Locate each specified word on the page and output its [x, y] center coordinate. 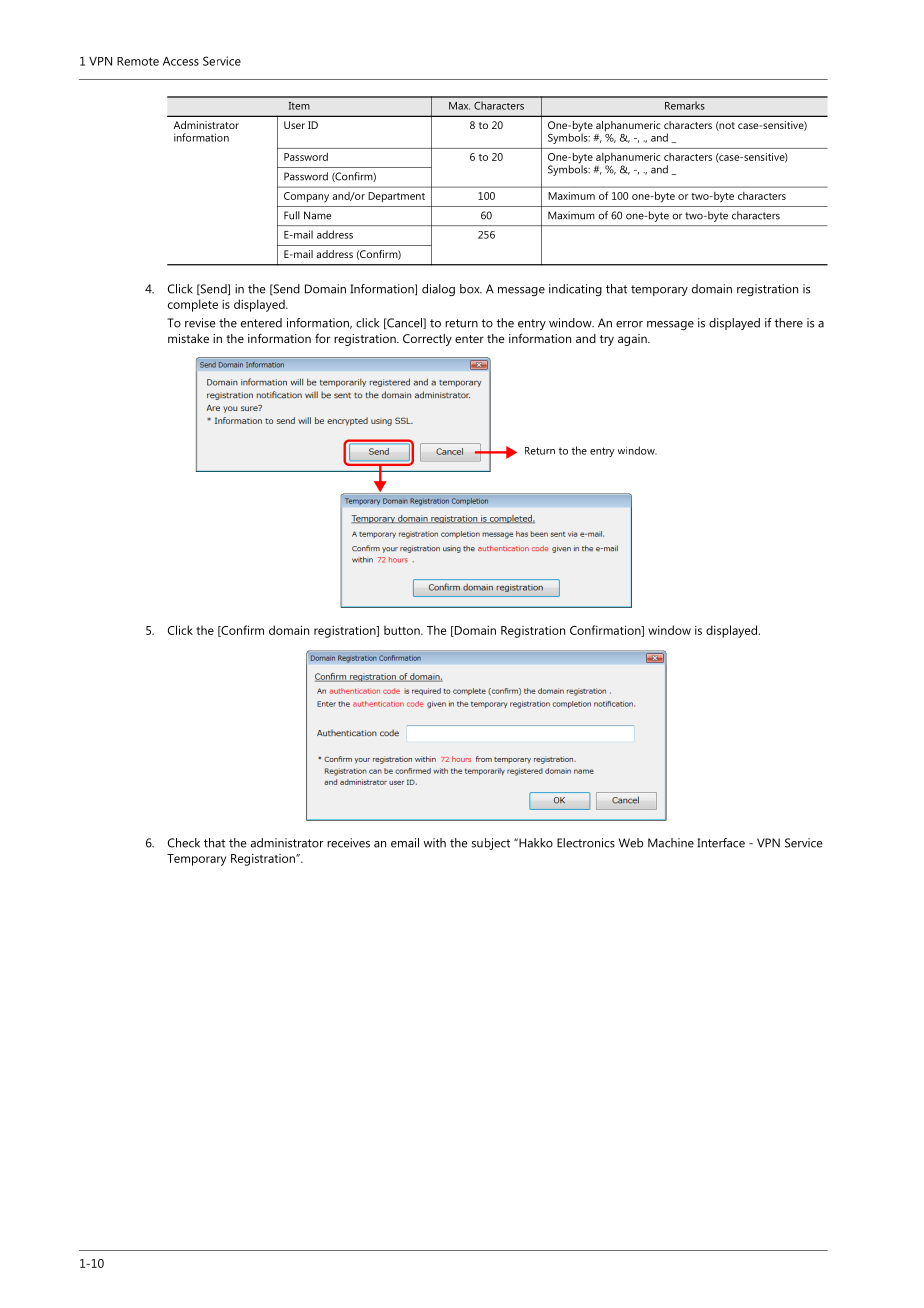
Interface [721, 843]
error [629, 324]
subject [491, 844]
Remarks [685, 105]
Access [181, 61]
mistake [188, 338]
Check [184, 843]
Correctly [427, 340]
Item [299, 106]
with [434, 843]
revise [200, 323]
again [633, 340]
